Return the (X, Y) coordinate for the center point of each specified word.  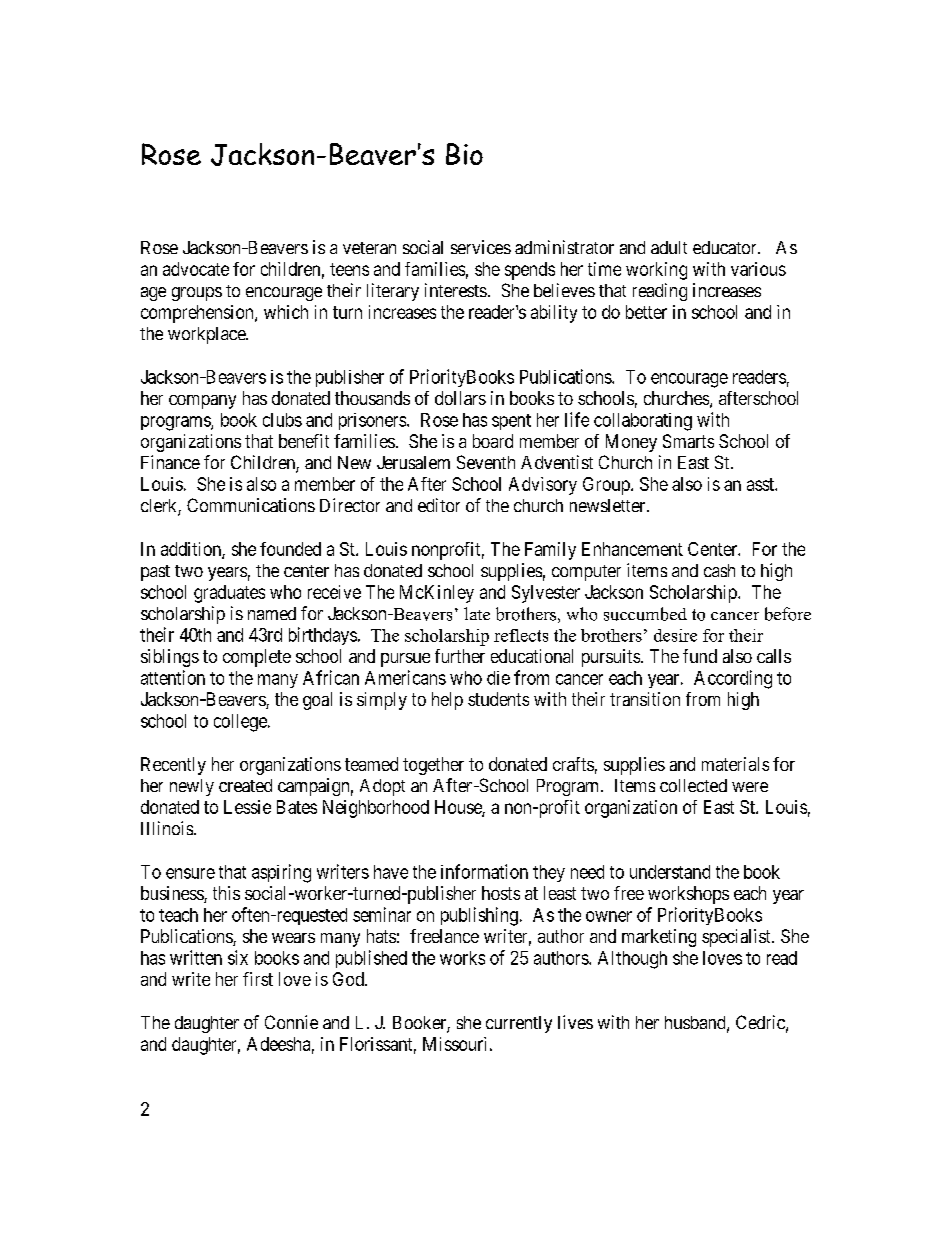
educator (726, 247)
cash (719, 570)
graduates (229, 594)
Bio (464, 154)
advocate (196, 269)
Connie (291, 1022)
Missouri (454, 1044)
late (477, 613)
